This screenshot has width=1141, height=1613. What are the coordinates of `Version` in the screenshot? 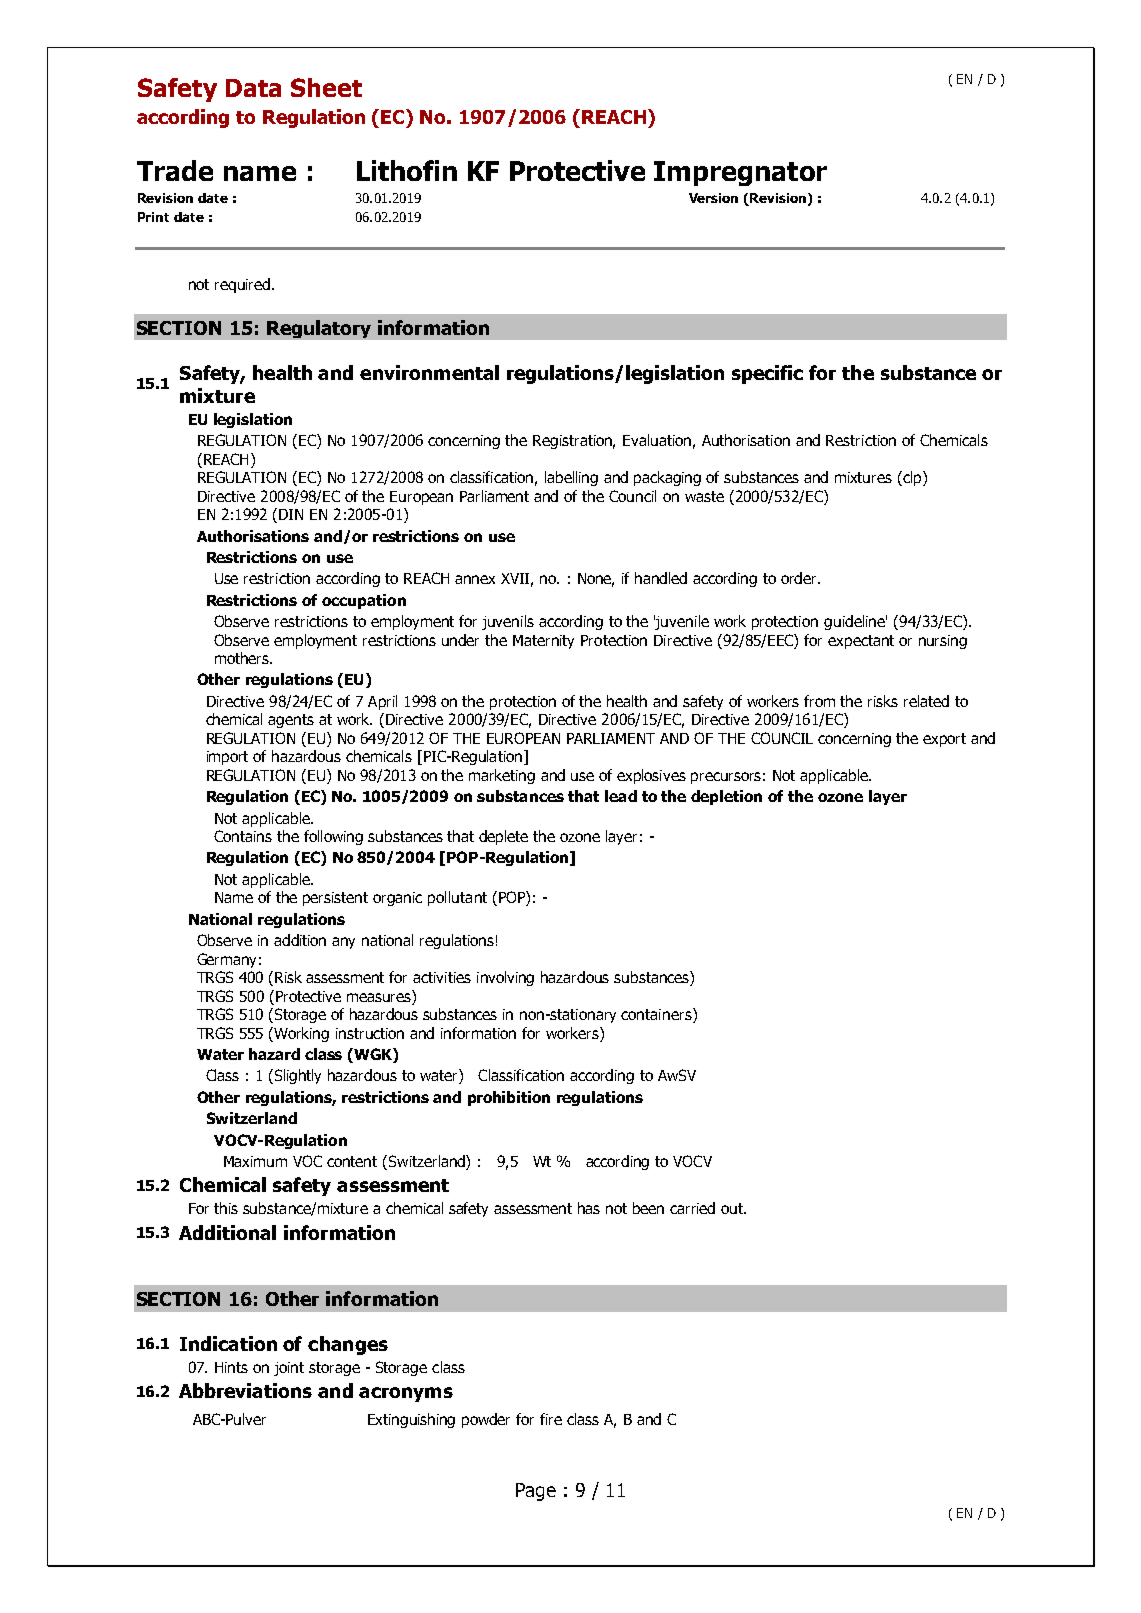 It's located at (713, 198).
